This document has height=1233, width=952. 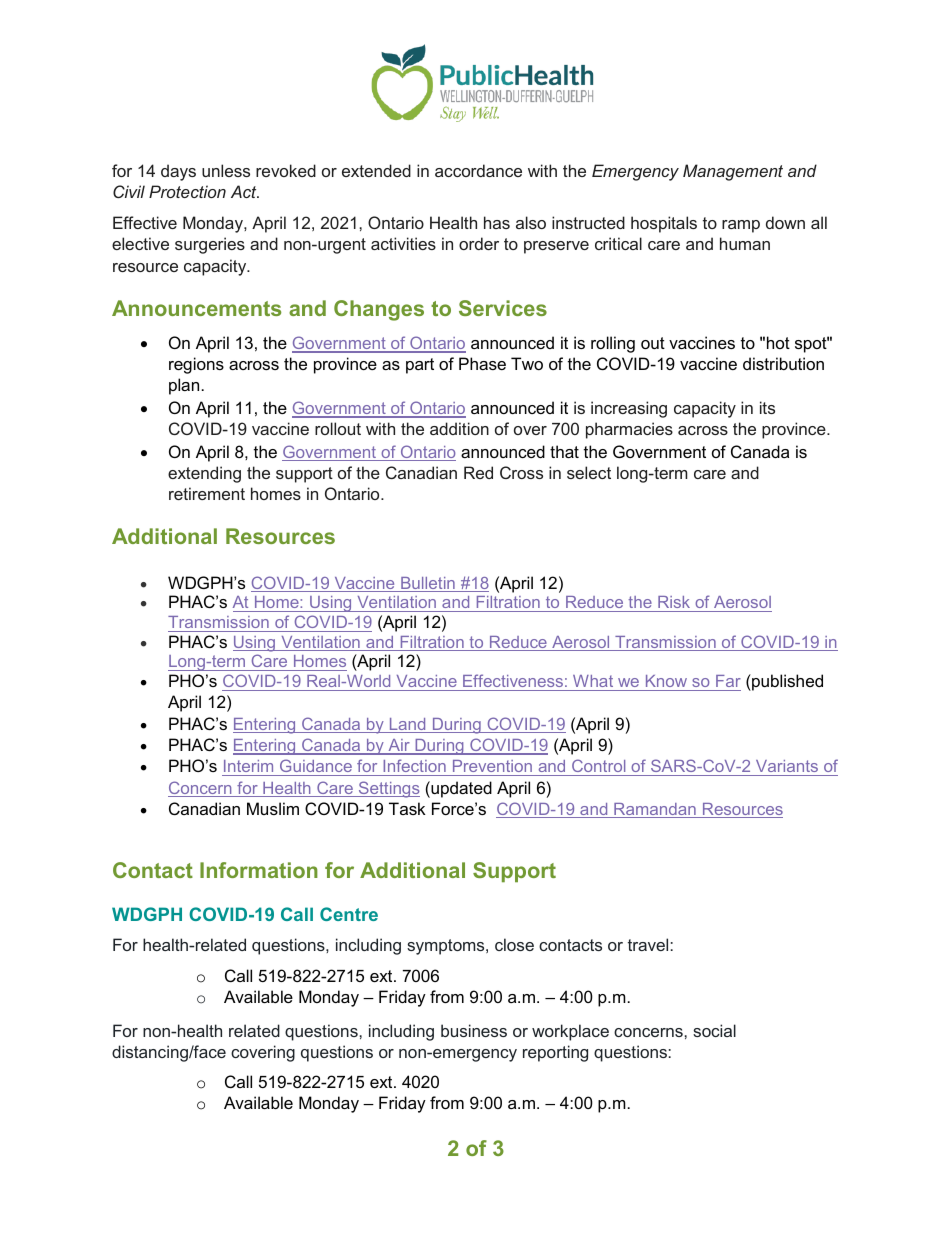 I want to click on Management, so click(x=733, y=172).
